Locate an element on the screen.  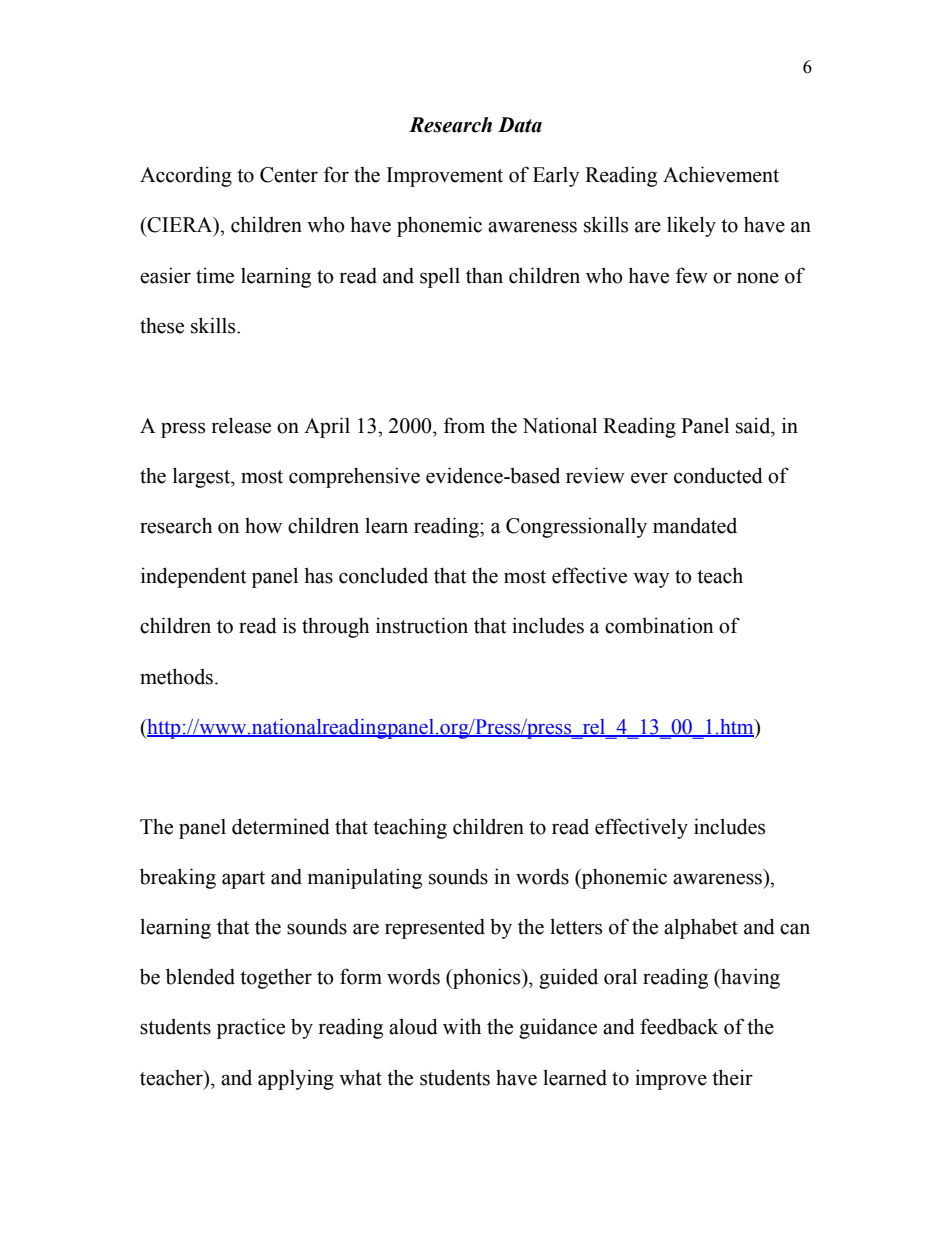
with is located at coordinates (462, 1026).
